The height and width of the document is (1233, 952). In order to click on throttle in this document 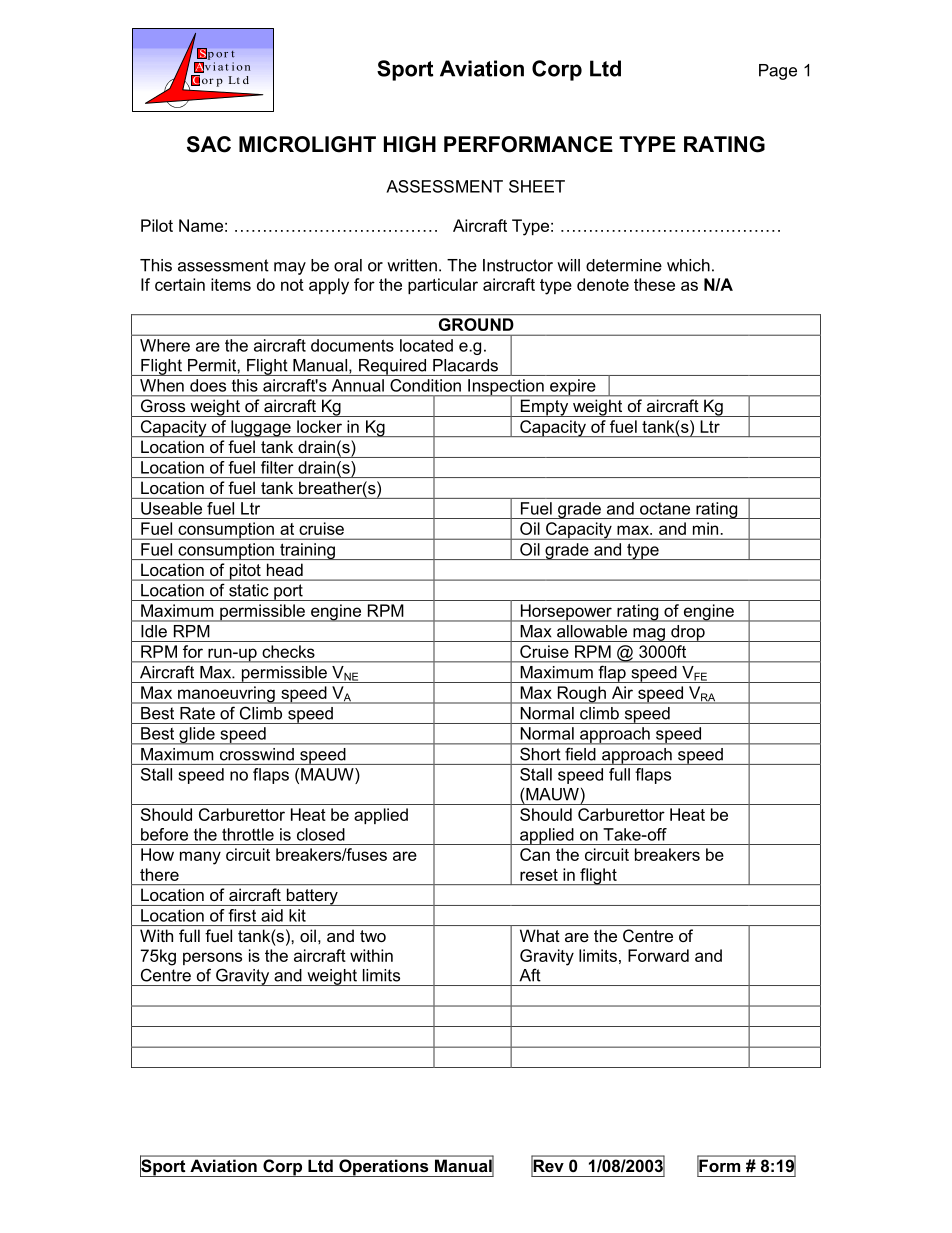, I will do `click(248, 834)`.
